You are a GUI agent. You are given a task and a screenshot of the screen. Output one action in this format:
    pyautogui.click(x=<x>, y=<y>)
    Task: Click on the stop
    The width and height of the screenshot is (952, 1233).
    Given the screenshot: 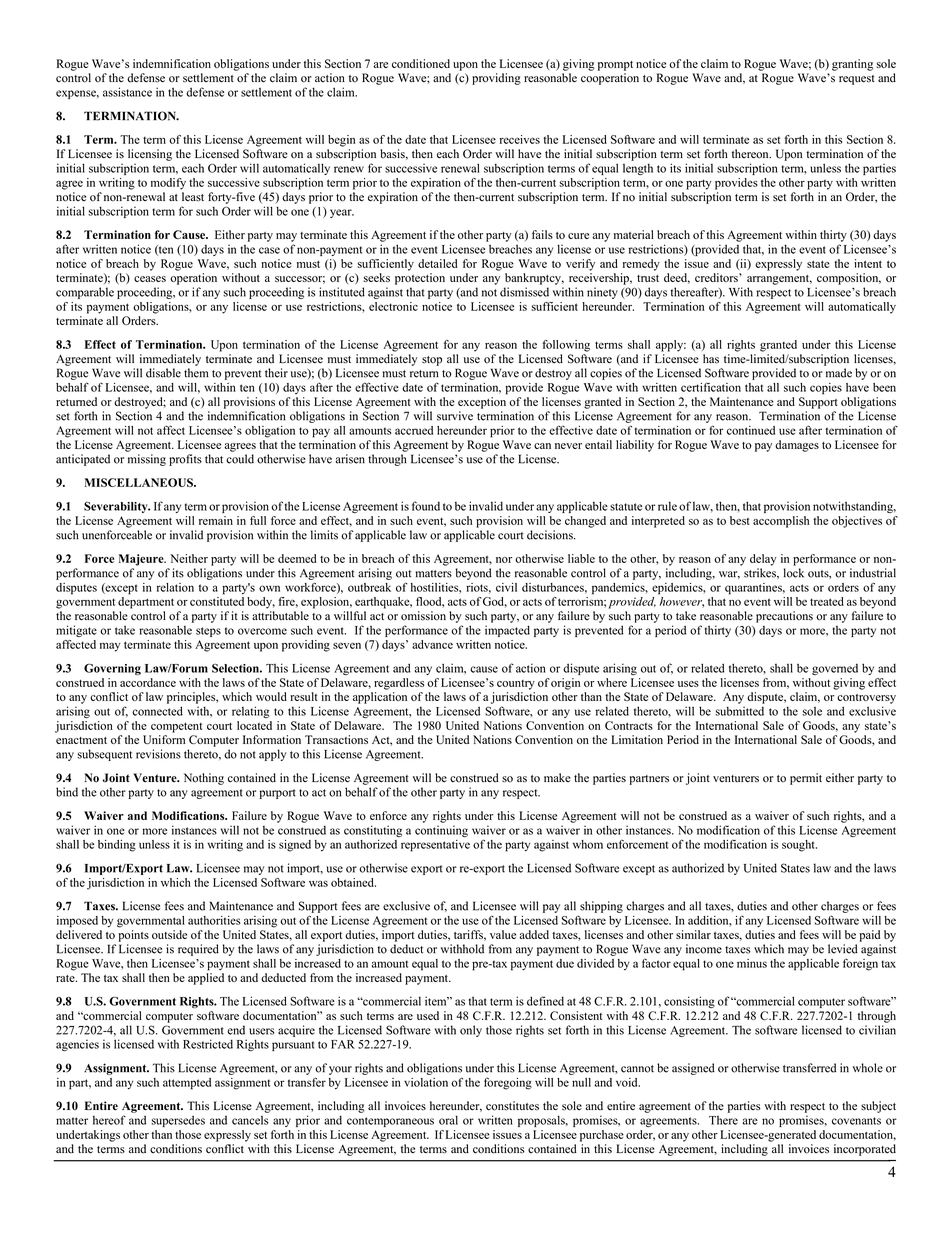 What is the action you would take?
    pyautogui.click(x=432, y=361)
